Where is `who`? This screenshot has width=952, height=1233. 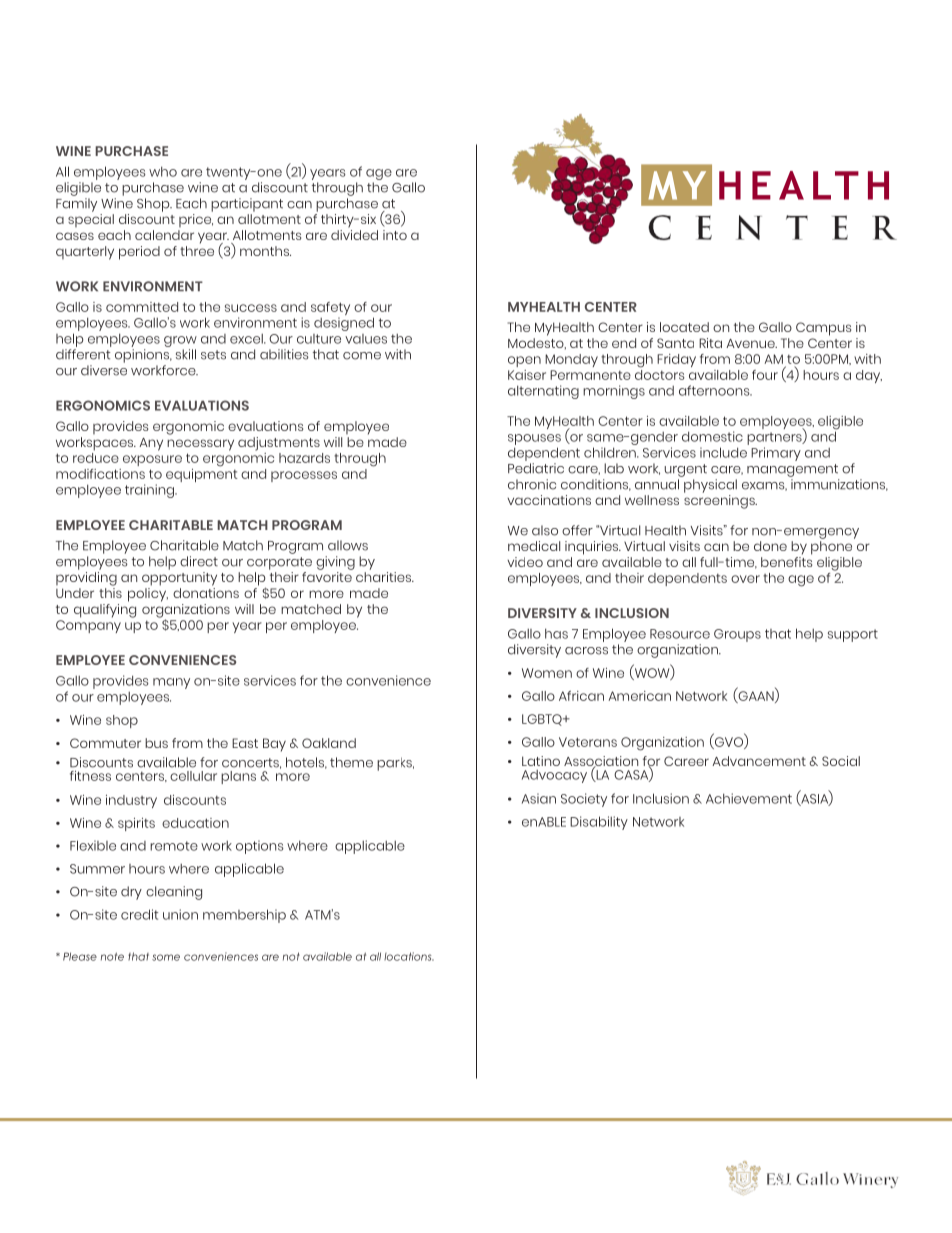
who is located at coordinates (163, 171).
